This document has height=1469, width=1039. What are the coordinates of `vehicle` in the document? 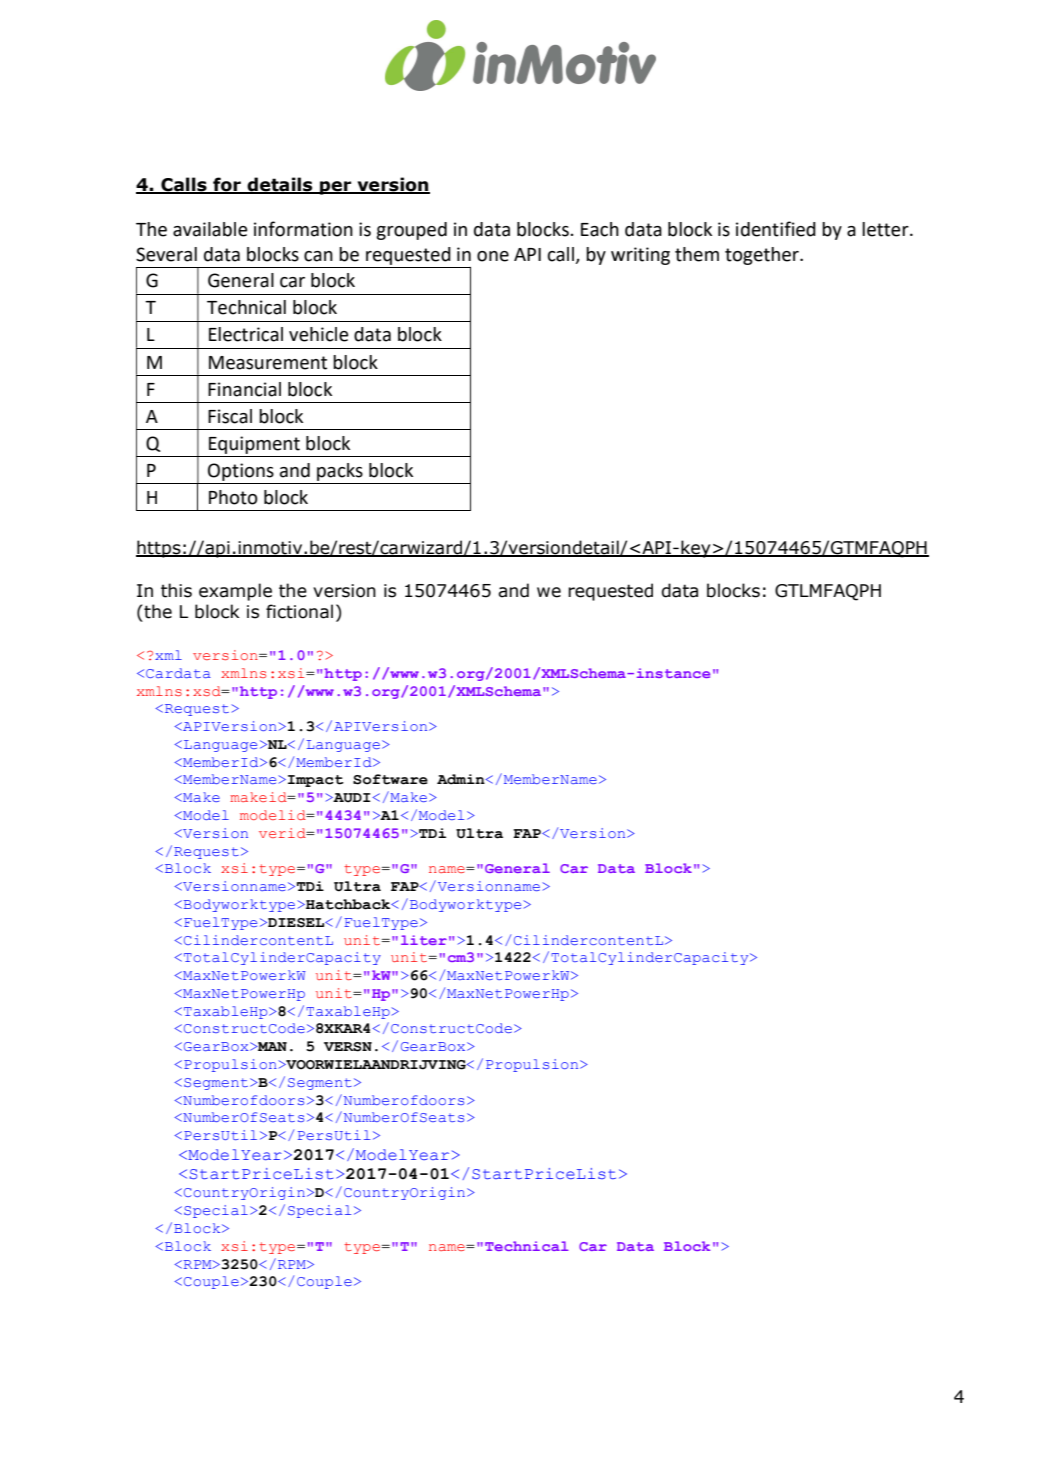 It's located at (319, 334).
